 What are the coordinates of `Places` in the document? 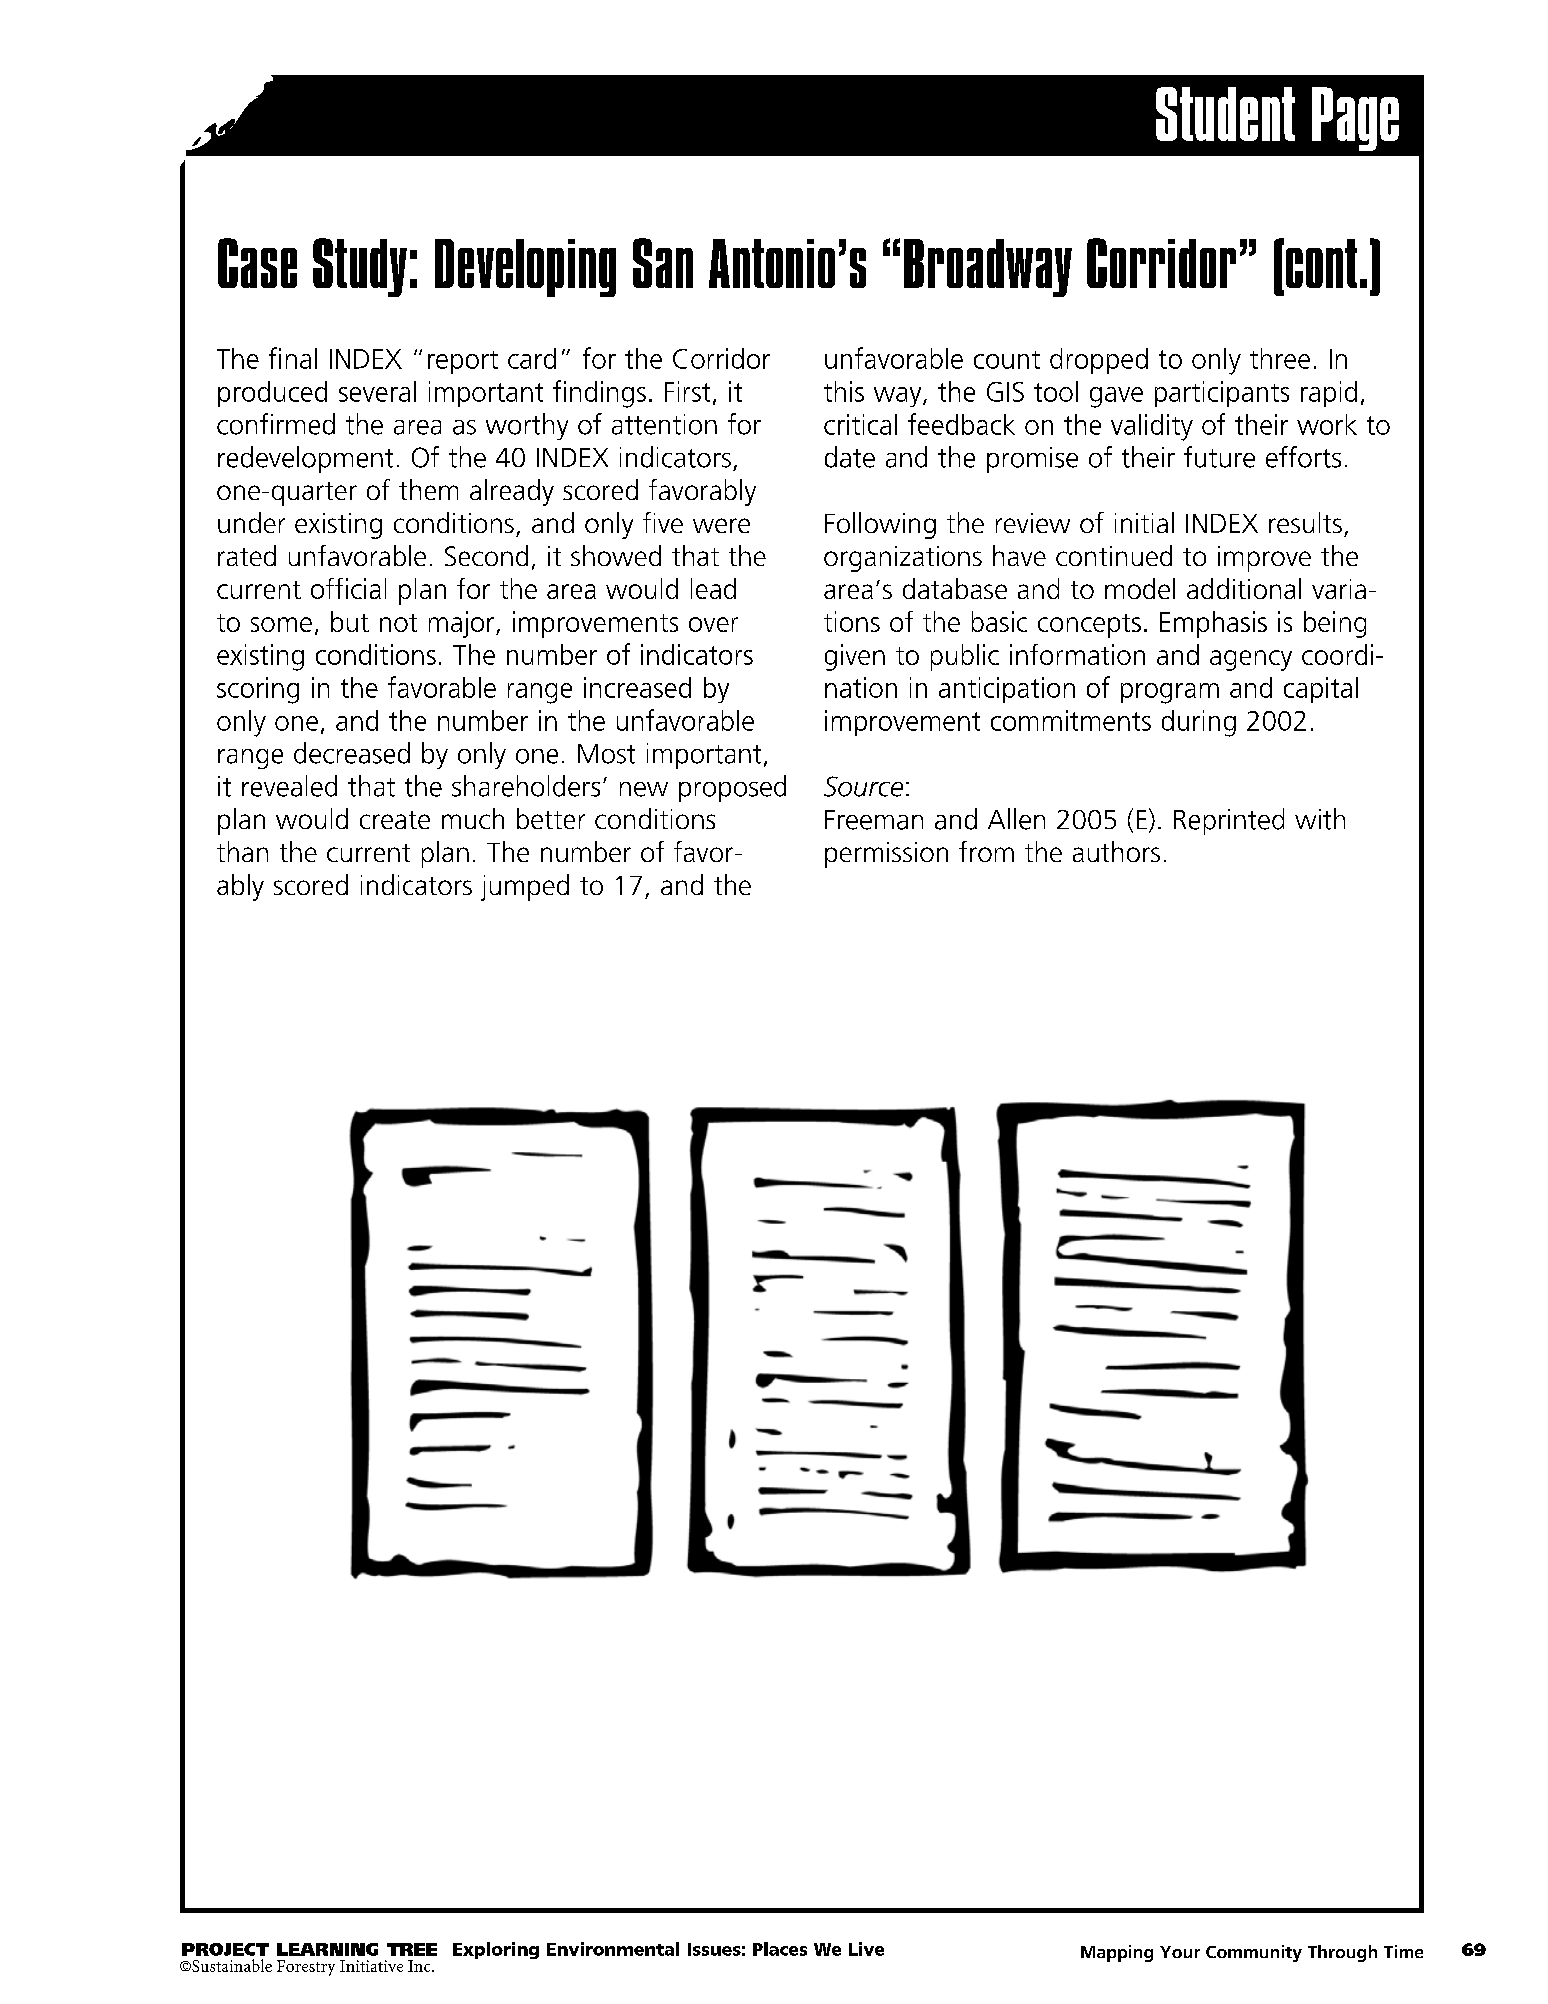 It's located at (780, 1949).
